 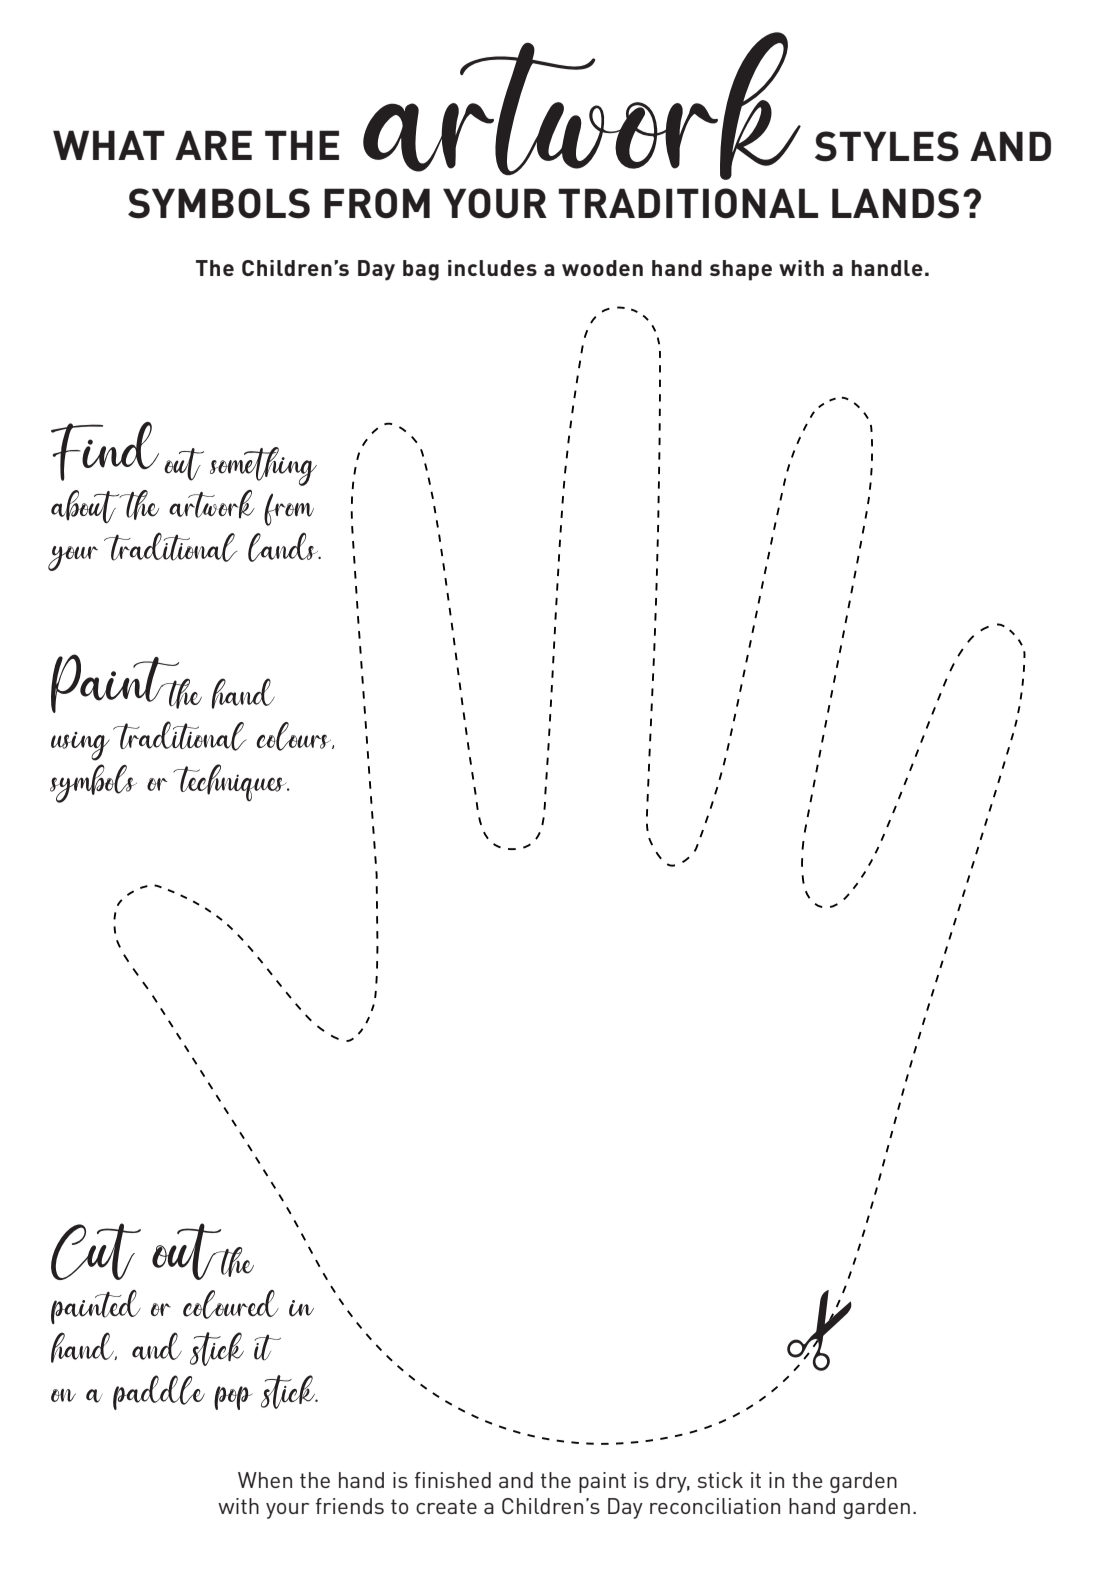 I want to click on coloured, so click(x=231, y=1304).
